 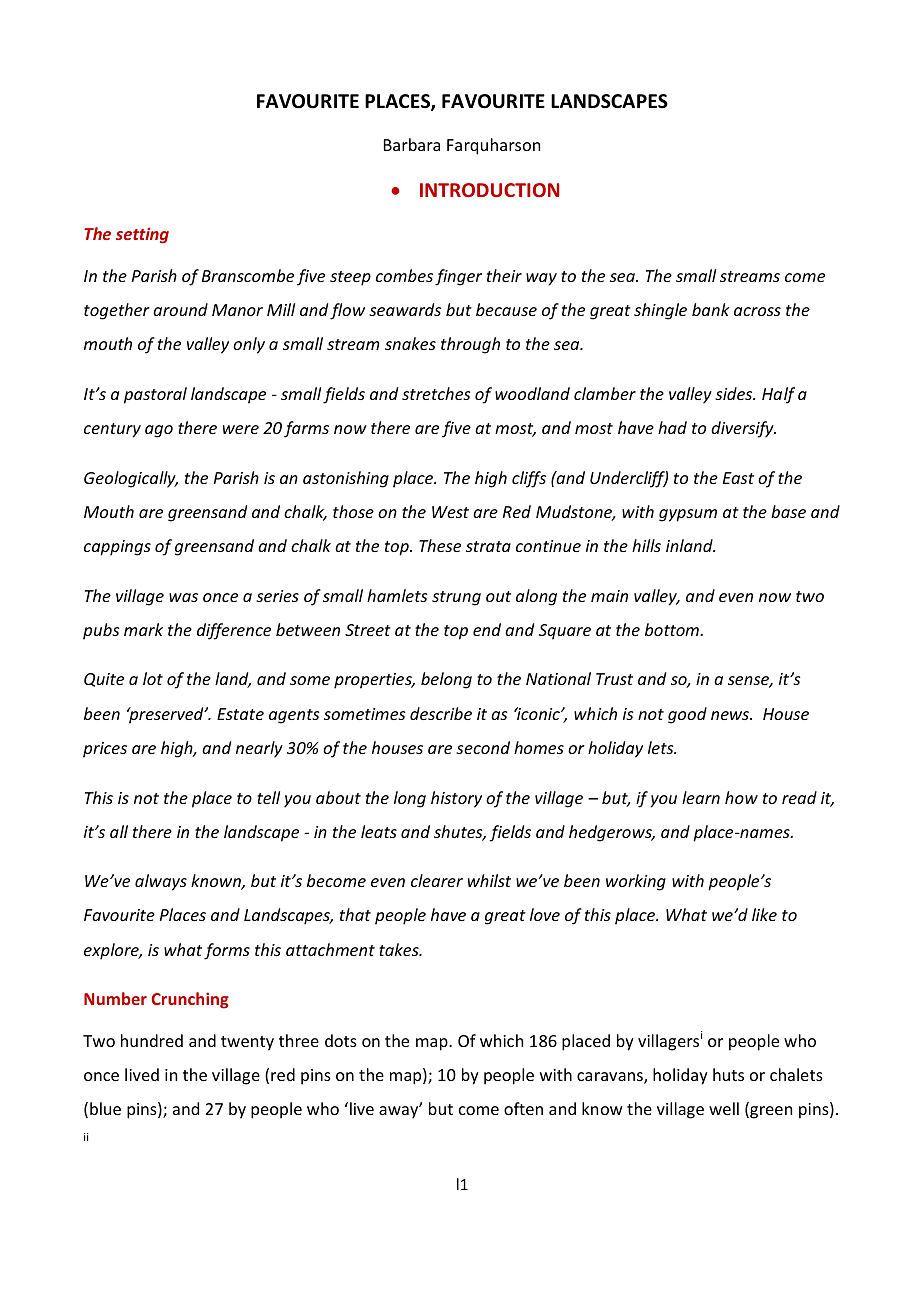 I want to click on Geologically, so click(x=131, y=479).
